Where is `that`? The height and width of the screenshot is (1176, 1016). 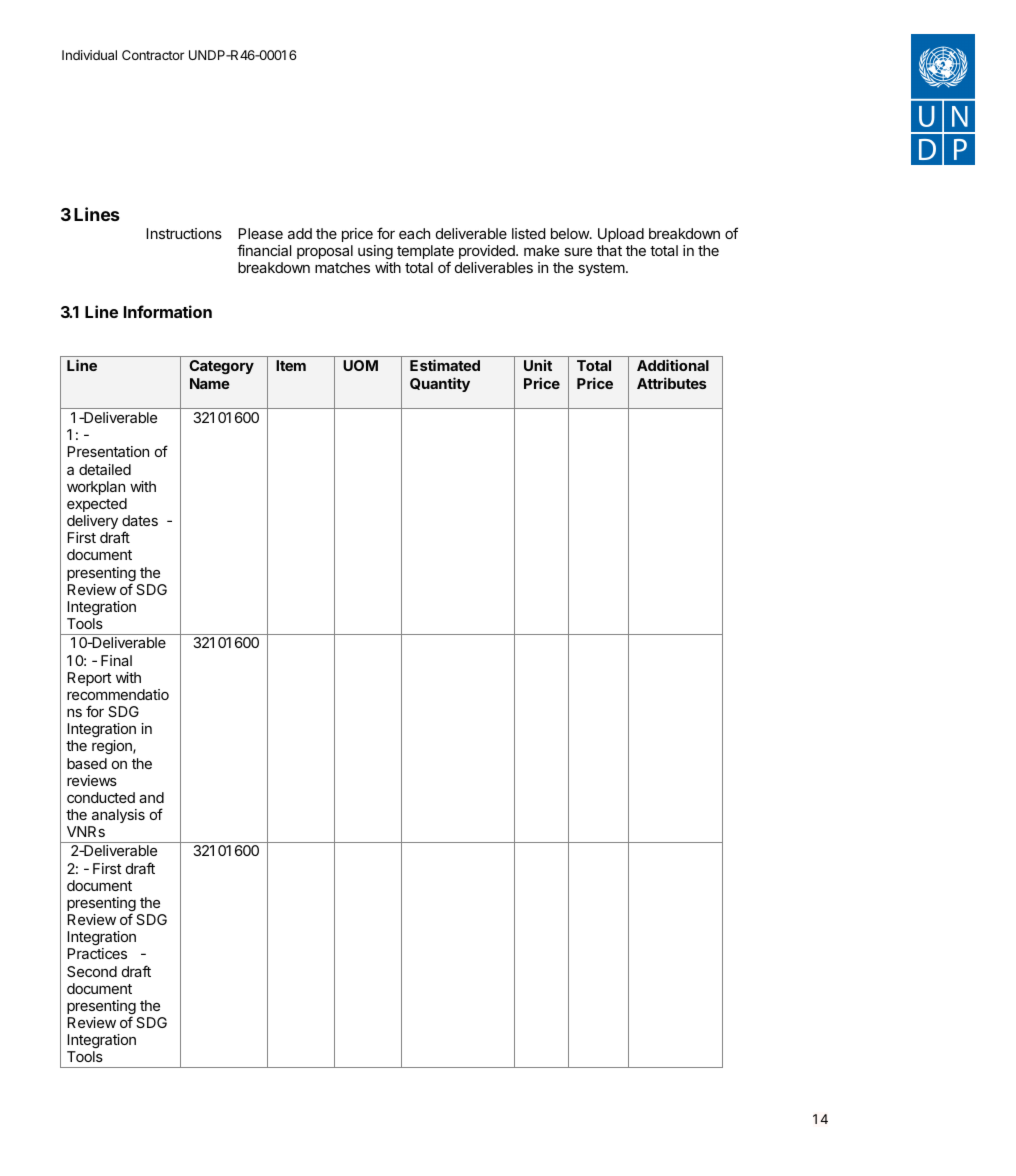 that is located at coordinates (609, 250).
